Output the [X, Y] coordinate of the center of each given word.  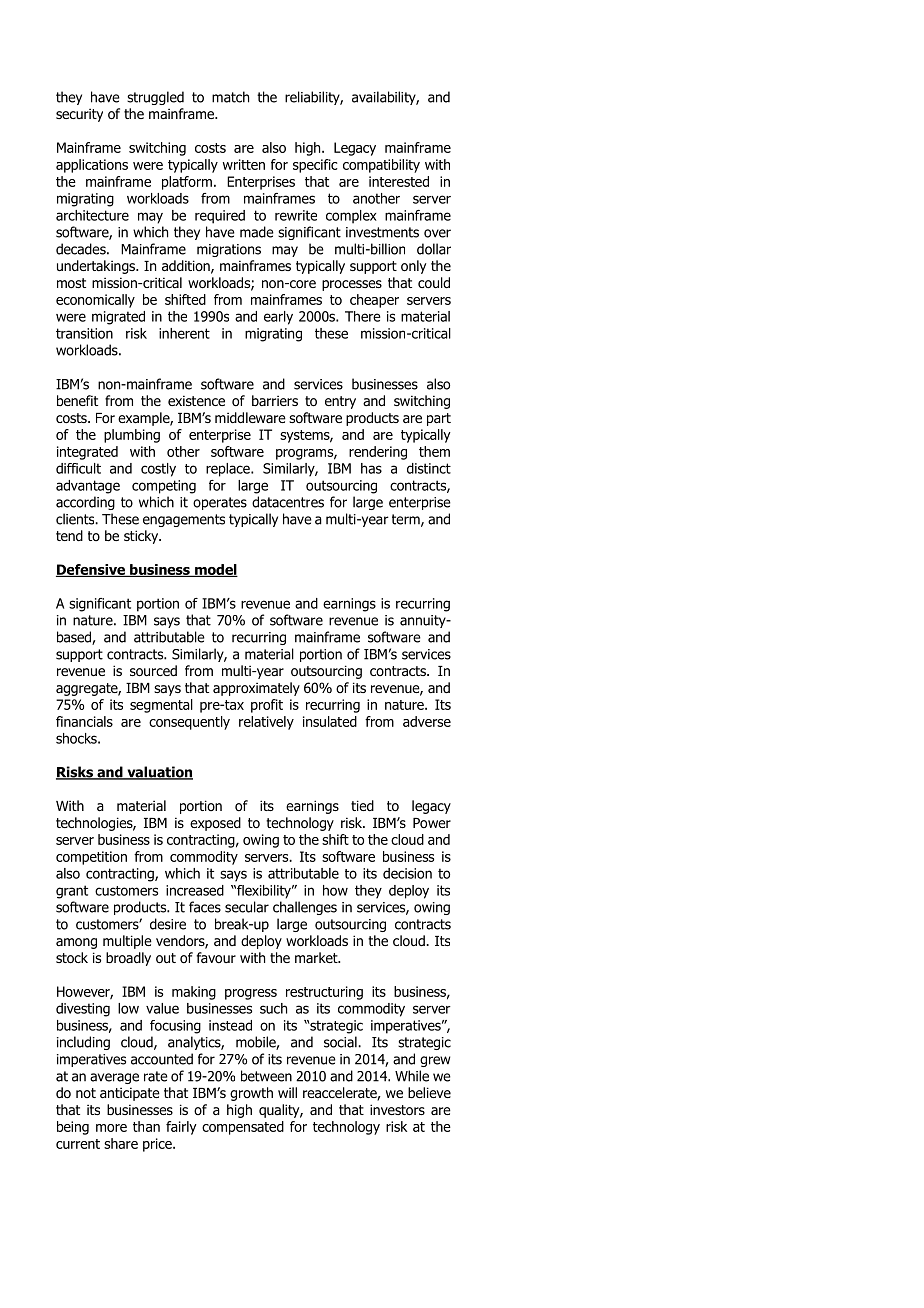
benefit [77, 400]
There [362, 316]
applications [92, 166]
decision [407, 873]
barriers [275, 400]
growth [251, 1094]
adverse [427, 721]
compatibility [381, 166]
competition [91, 858]
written [244, 164]
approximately [256, 689]
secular [247, 907]
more [111, 1128]
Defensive [91, 570]
